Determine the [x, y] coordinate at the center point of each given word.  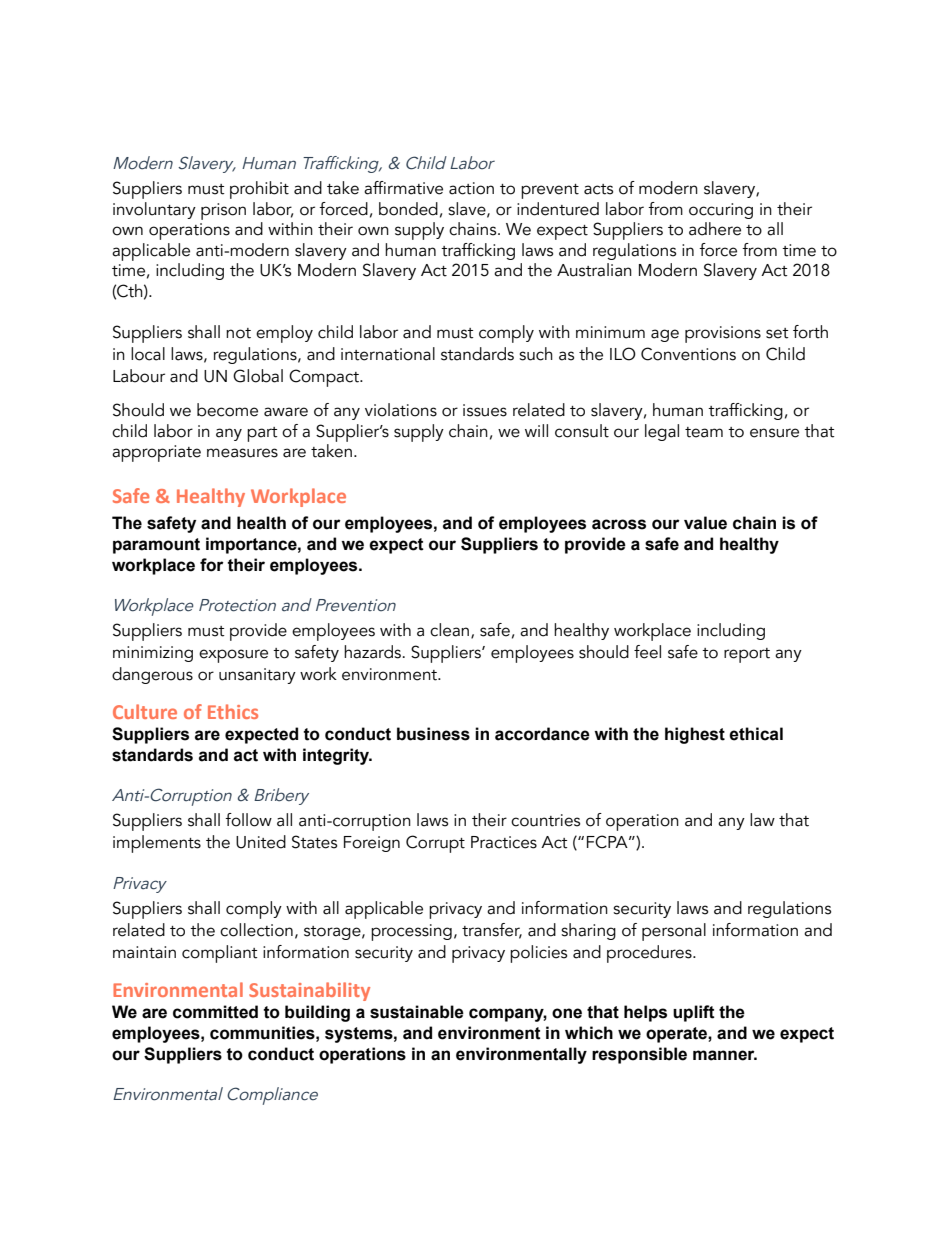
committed [215, 1012]
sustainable [417, 1012]
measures [242, 453]
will [536, 430]
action [471, 188]
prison [223, 211]
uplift [694, 1013]
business [433, 734]
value [705, 523]
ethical [756, 734]
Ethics [233, 711]
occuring [721, 211]
